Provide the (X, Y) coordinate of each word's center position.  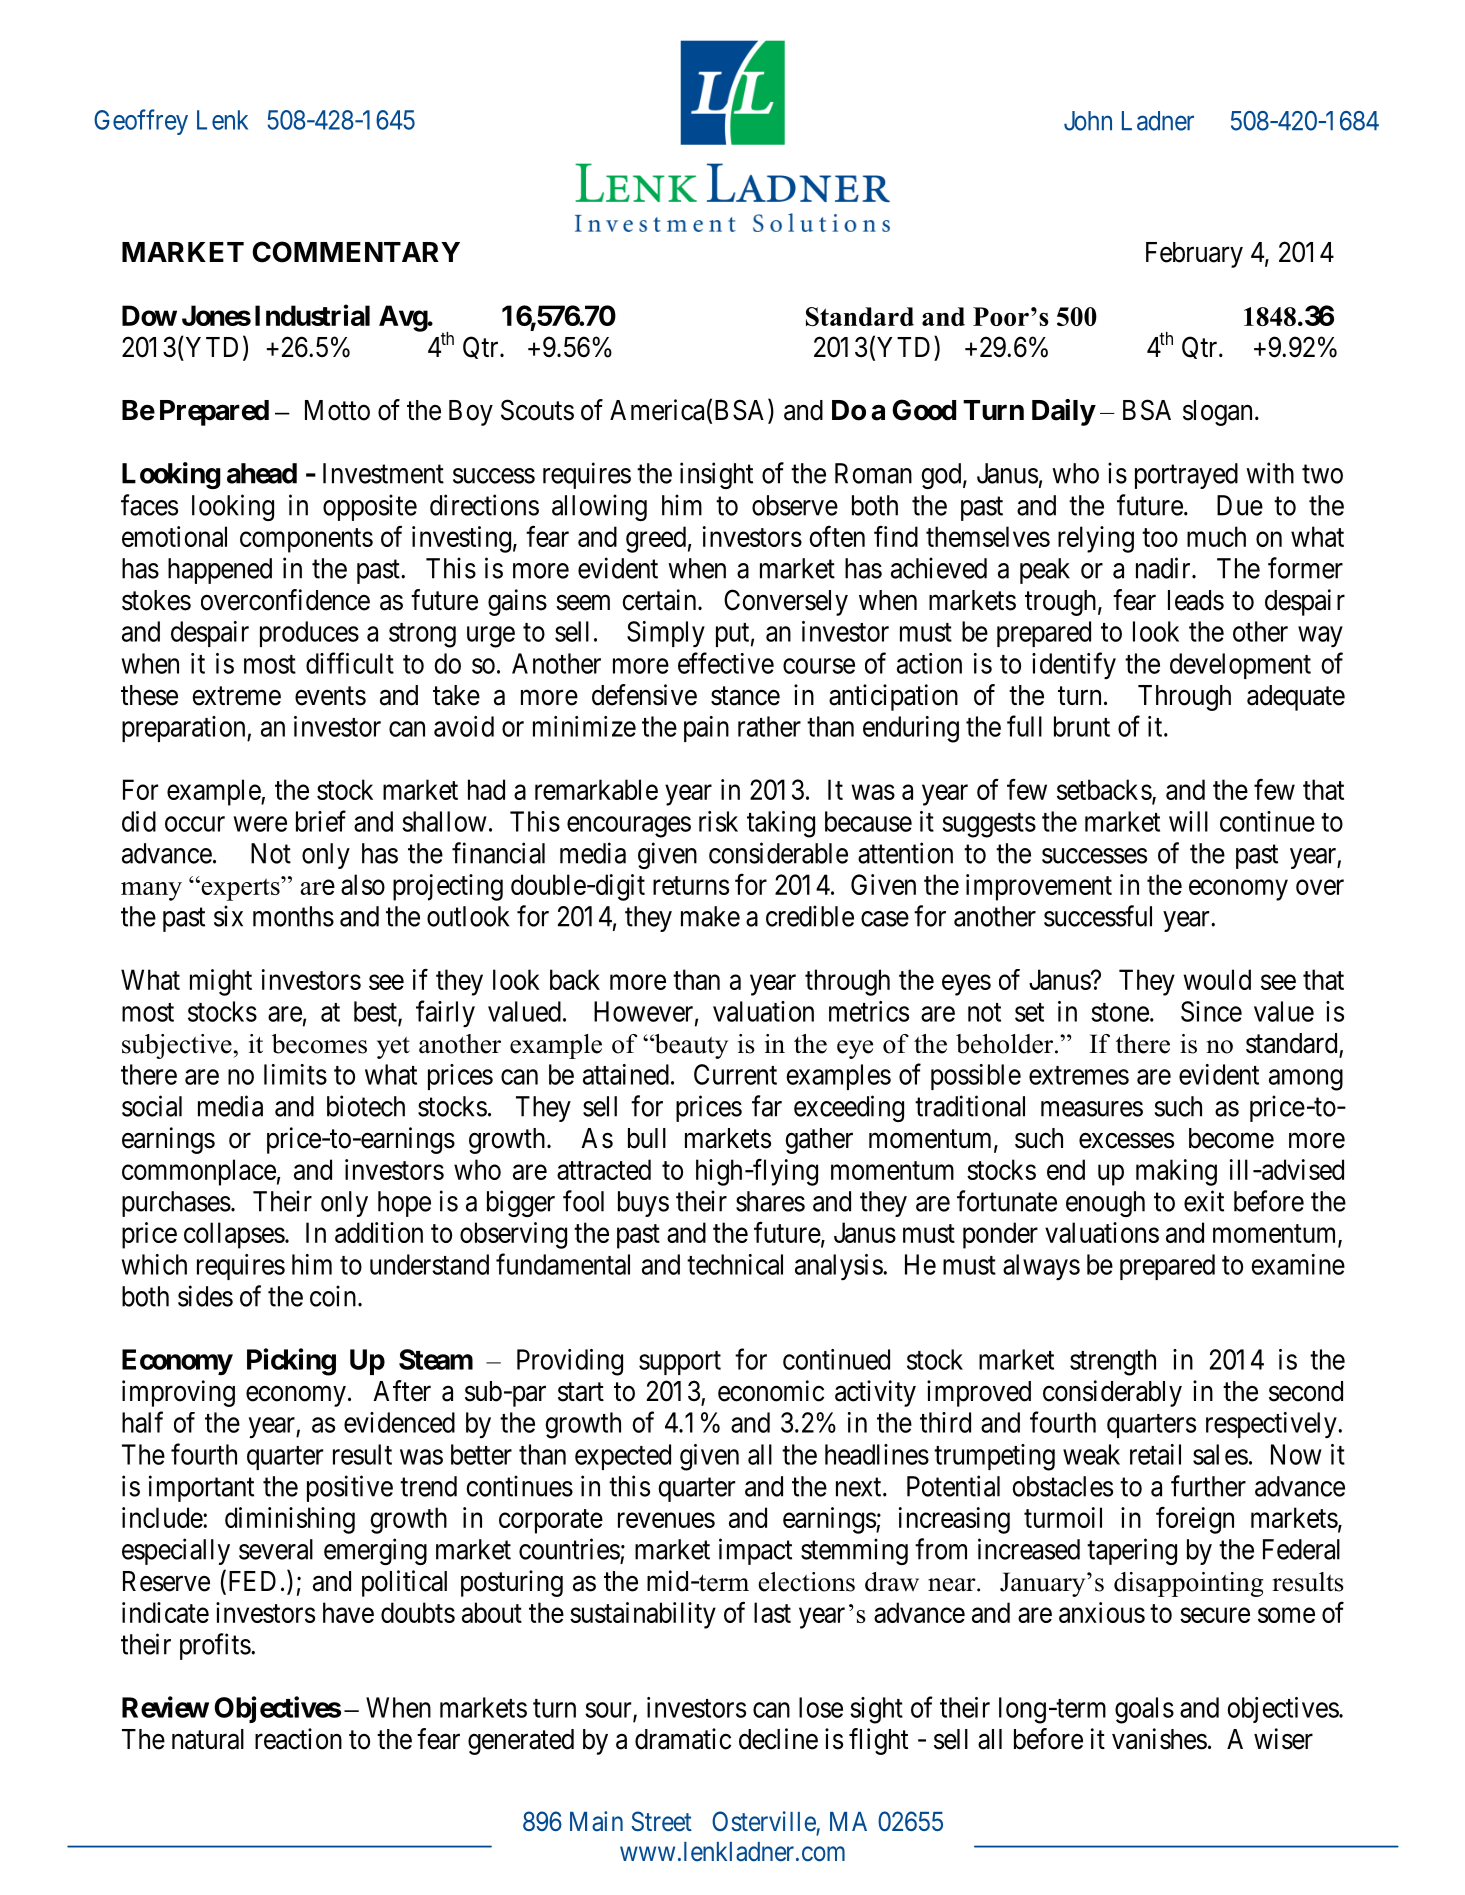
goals (1144, 1710)
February (1194, 255)
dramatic (683, 1739)
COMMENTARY (356, 252)
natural (208, 1739)
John (1088, 121)
